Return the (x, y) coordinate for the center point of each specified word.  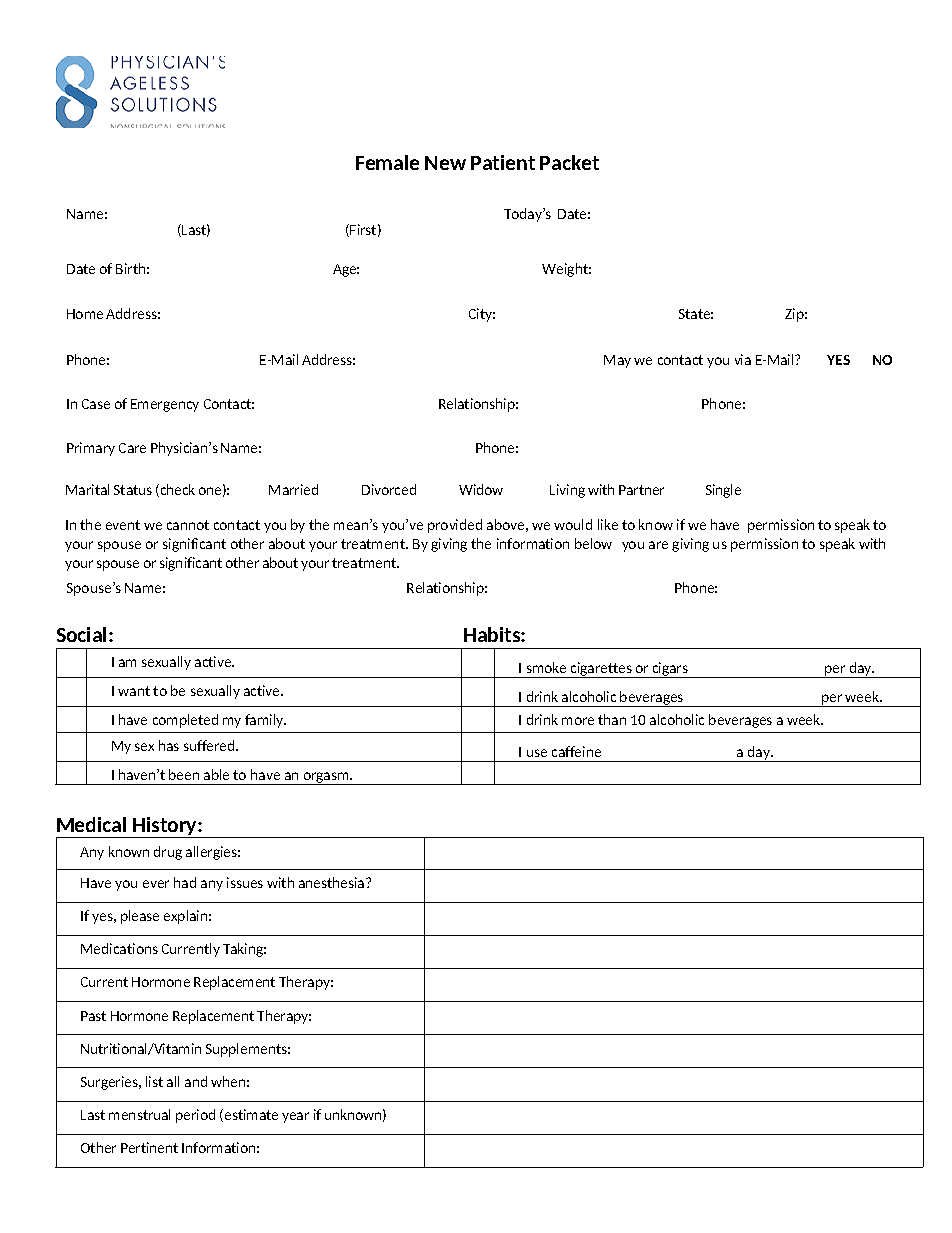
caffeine (576, 751)
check (176, 490)
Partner (641, 490)
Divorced (389, 489)
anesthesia (333, 882)
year (295, 1117)
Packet (569, 162)
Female (387, 162)
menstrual (139, 1114)
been (184, 774)
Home (85, 314)
